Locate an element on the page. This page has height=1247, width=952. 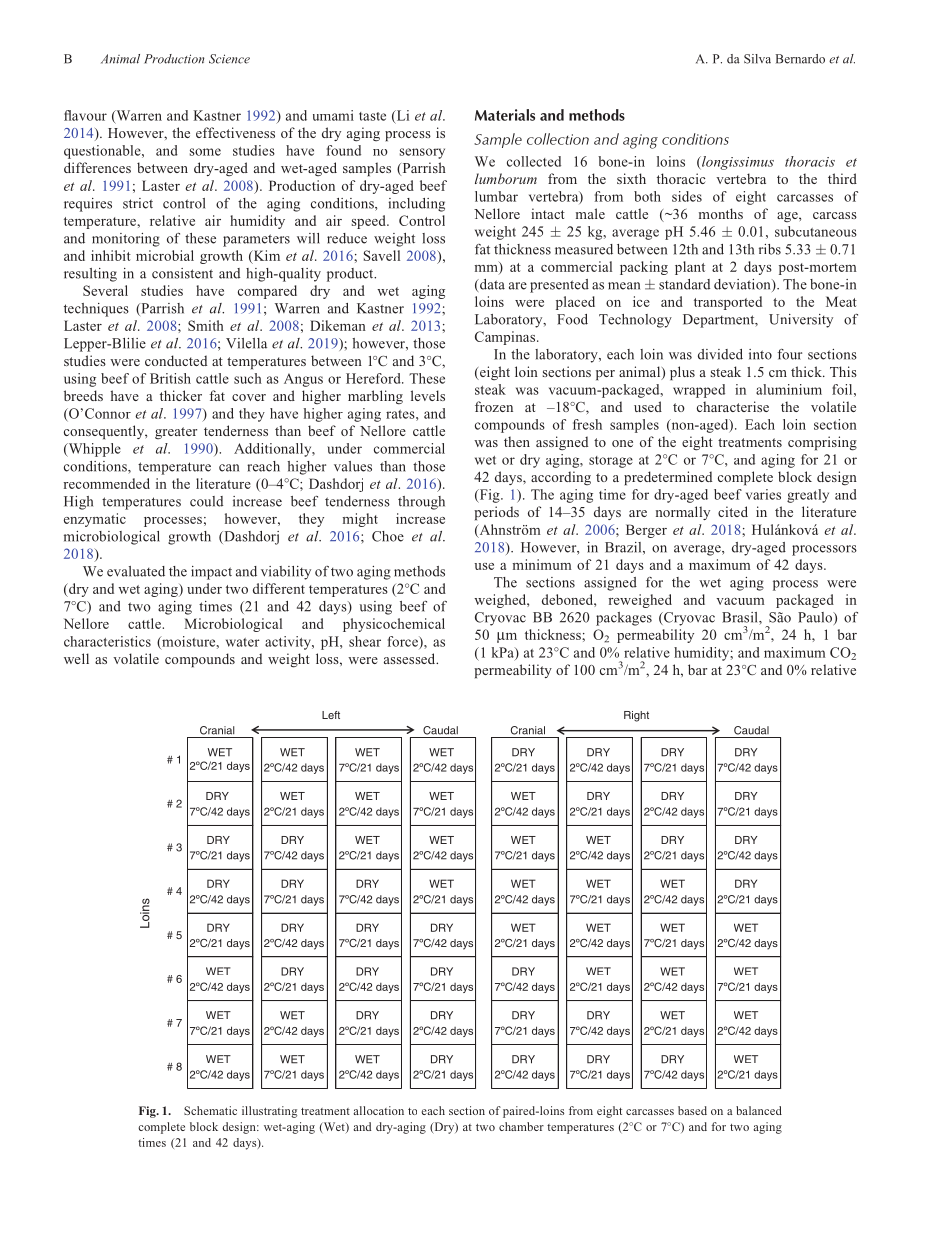
physicochemical is located at coordinates (394, 625).
